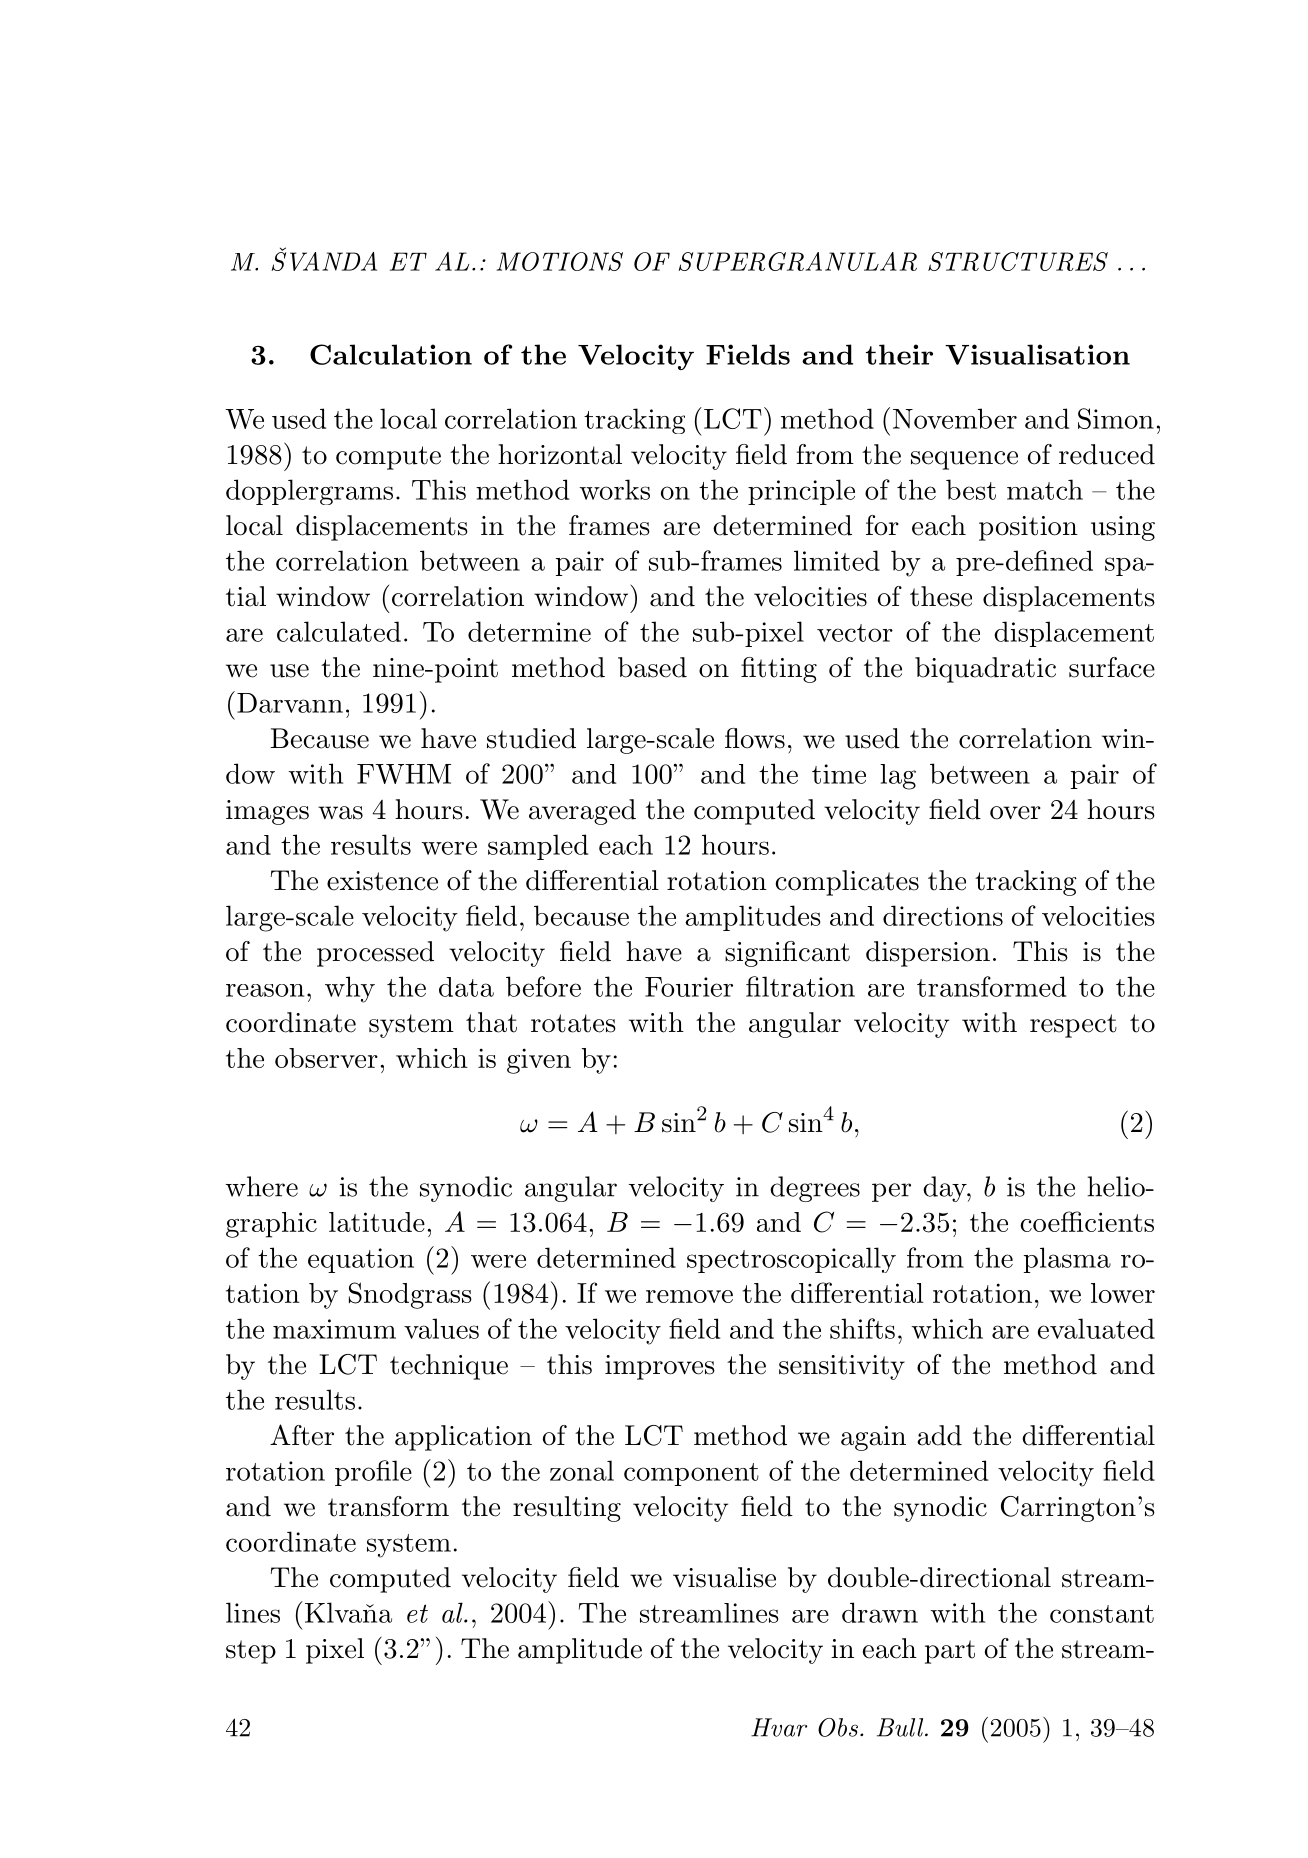 The height and width of the screenshot is (1858, 1308). What do you see at coordinates (350, 989) in the screenshot?
I see `why` at bounding box center [350, 989].
